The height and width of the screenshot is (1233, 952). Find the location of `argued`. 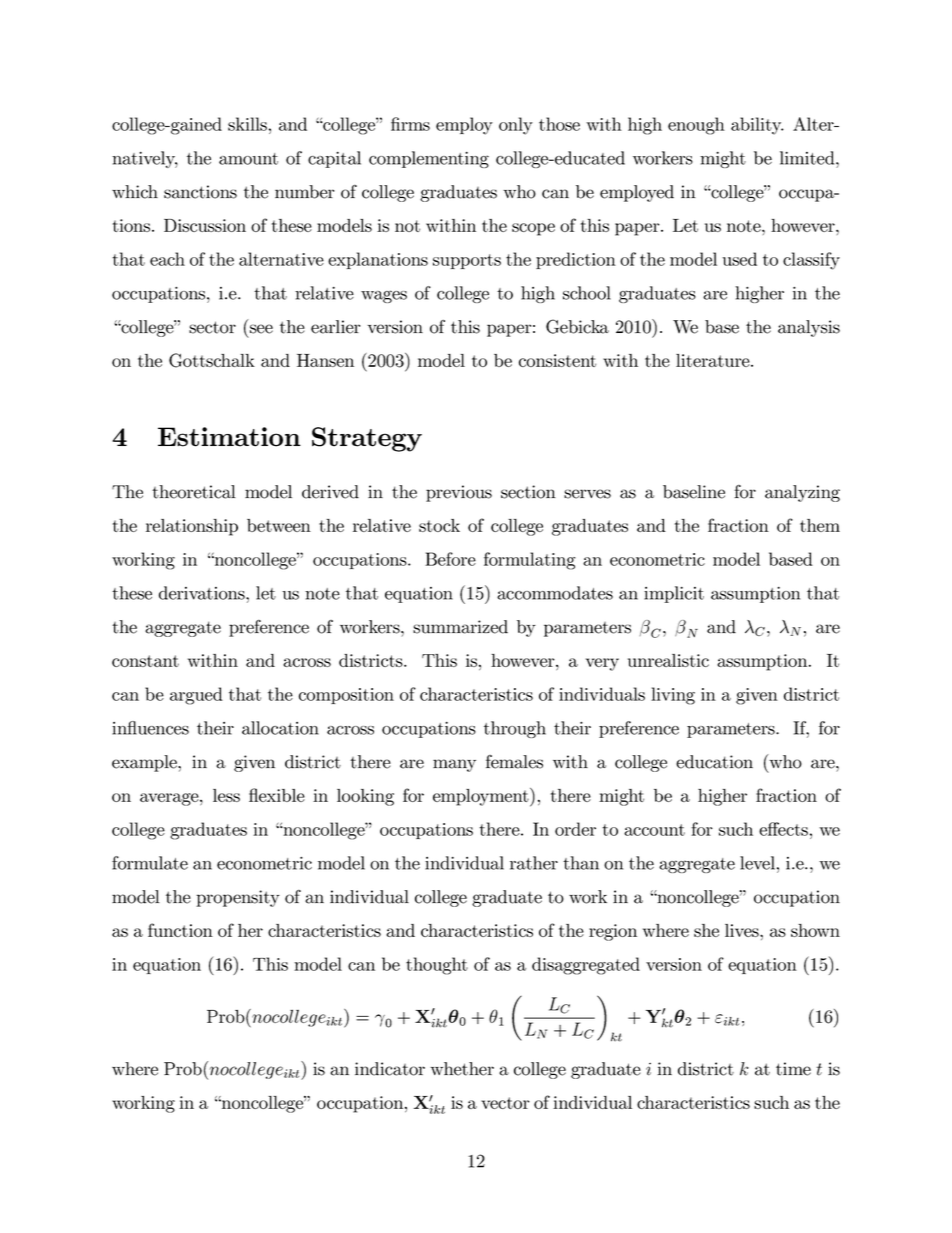

argued is located at coordinates (196, 696).
